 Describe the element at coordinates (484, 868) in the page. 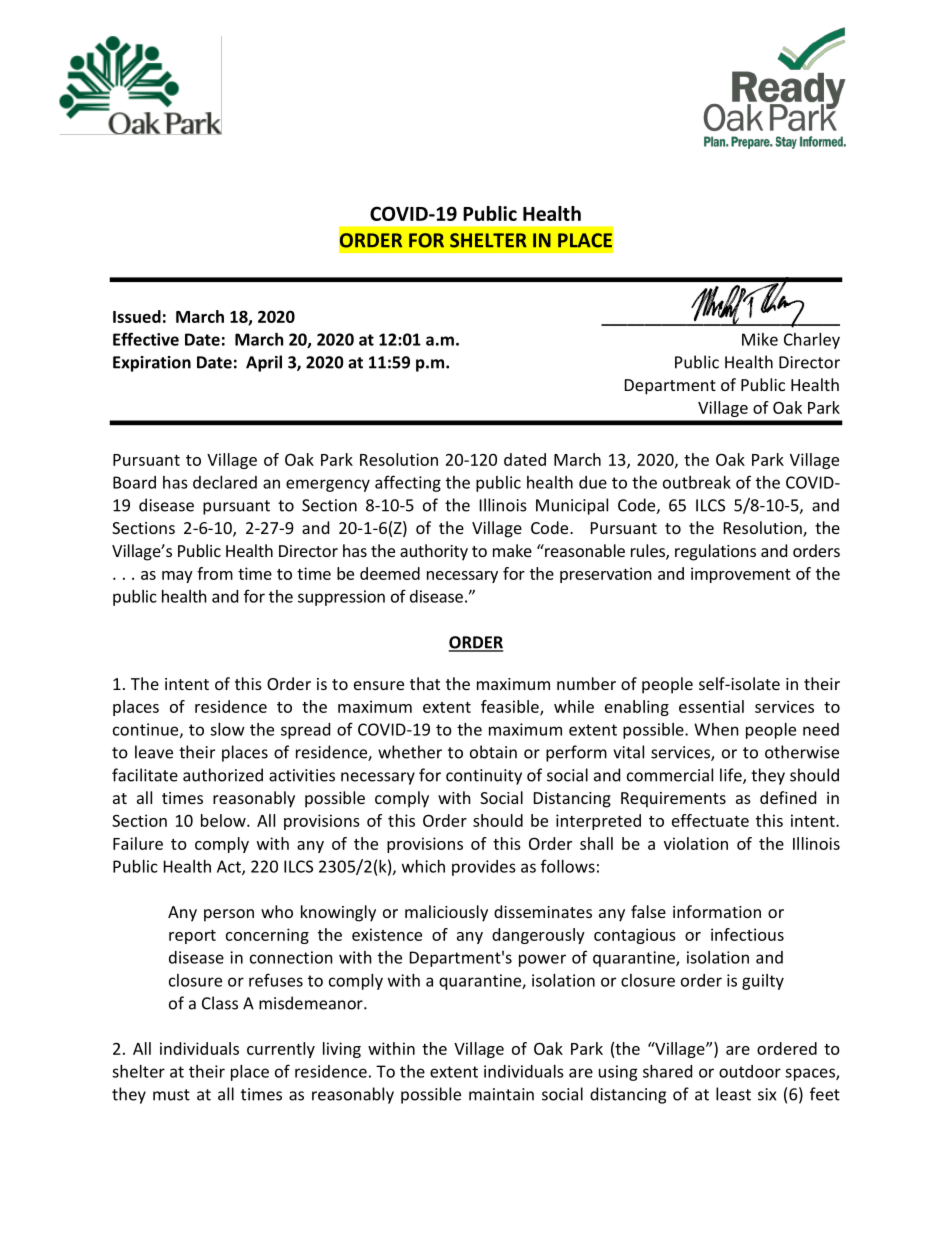

I see `provides` at that location.
